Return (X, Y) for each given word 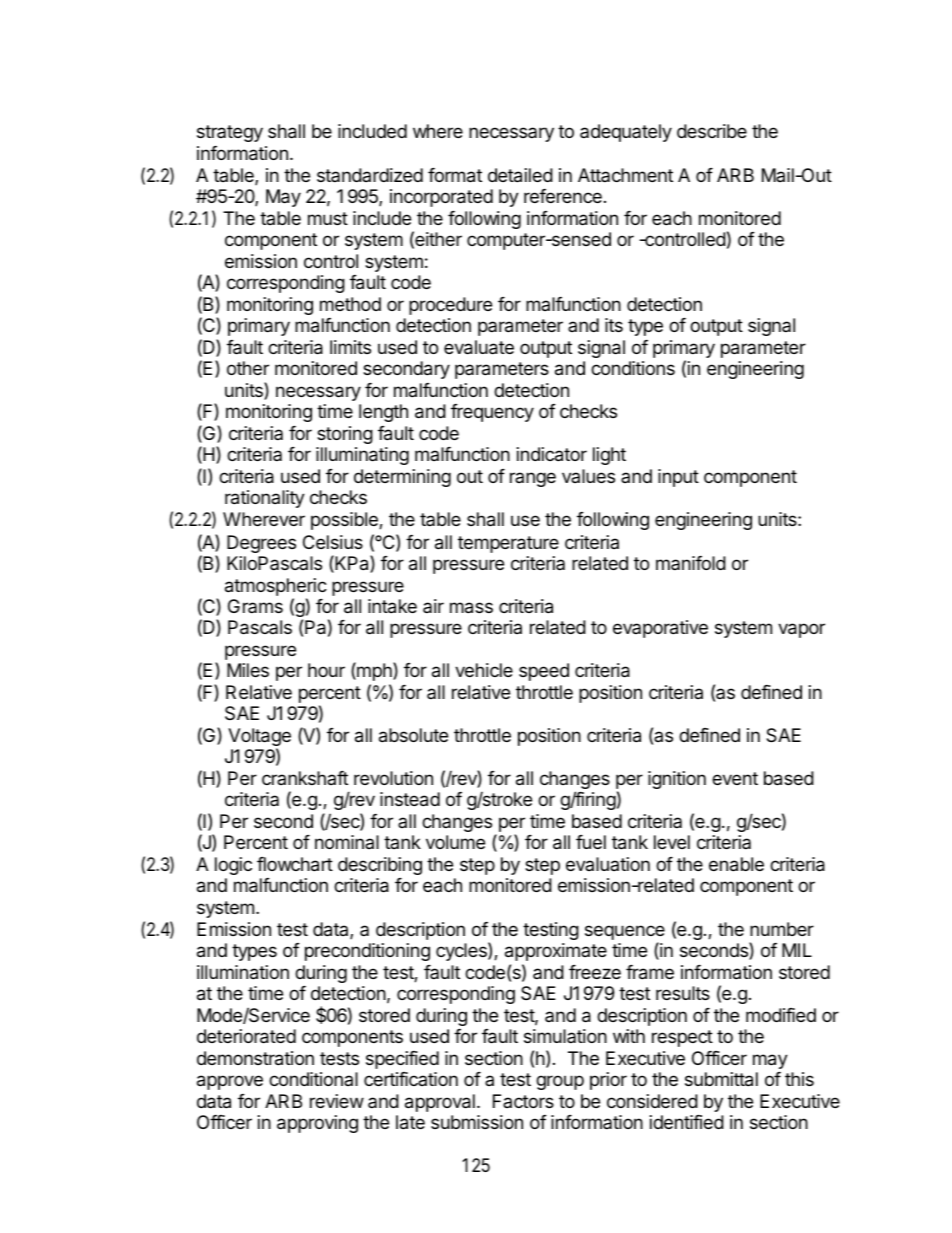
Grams (255, 606)
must (328, 218)
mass (471, 608)
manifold (691, 563)
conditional (313, 1079)
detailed (520, 175)
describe (712, 131)
